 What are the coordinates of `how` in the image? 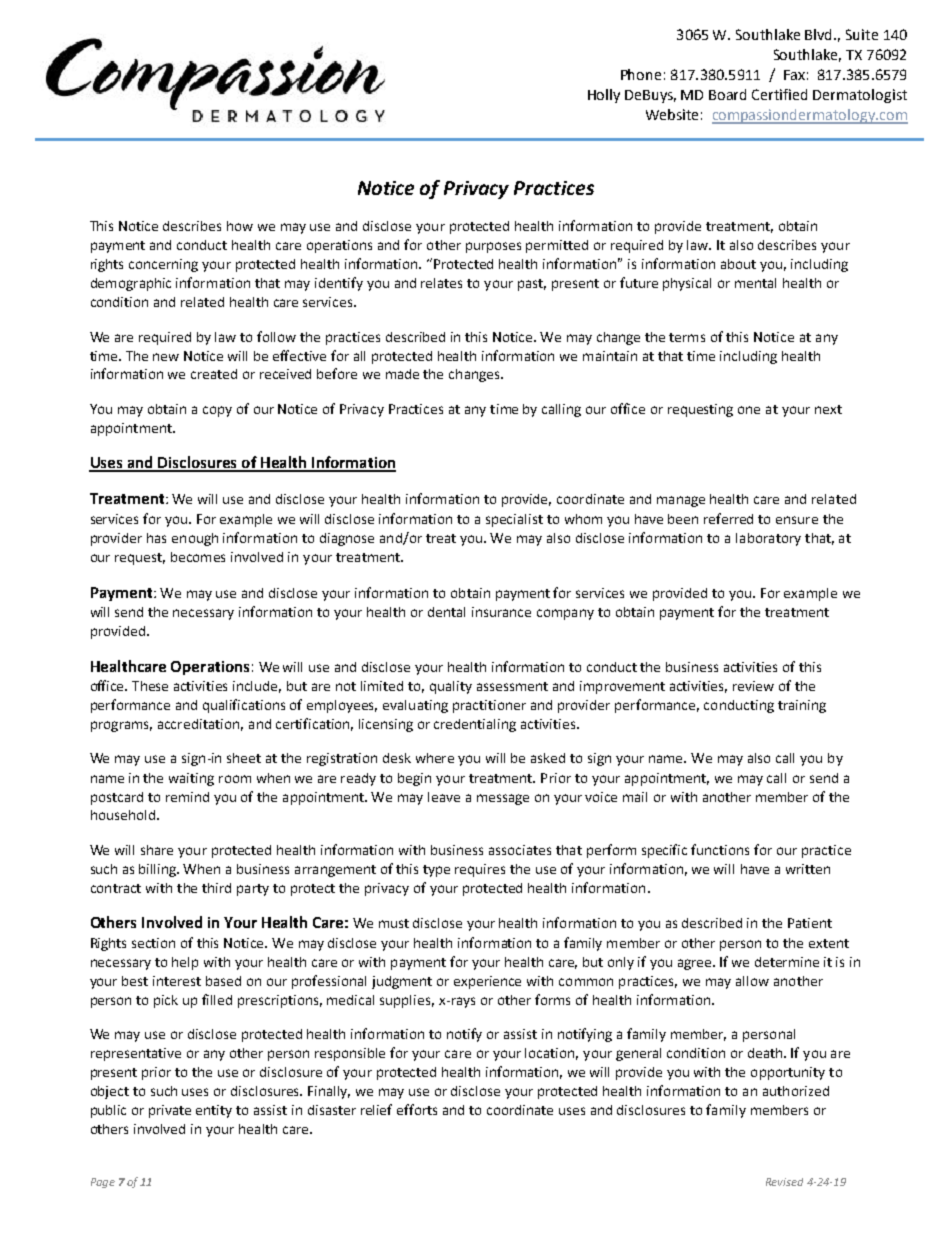 It's located at (240, 226).
